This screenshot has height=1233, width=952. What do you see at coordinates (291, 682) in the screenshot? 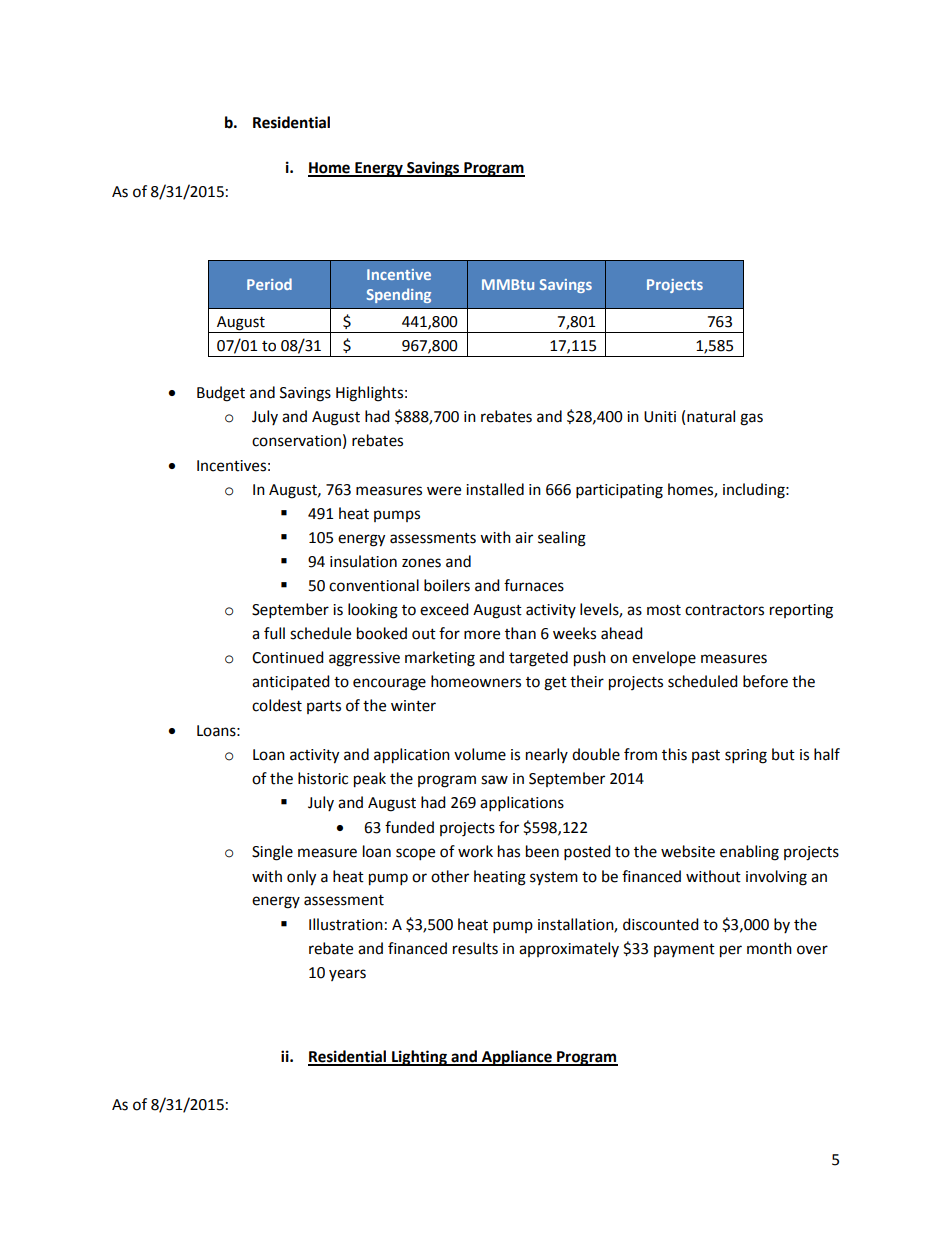
I see `anticipated` at bounding box center [291, 682].
